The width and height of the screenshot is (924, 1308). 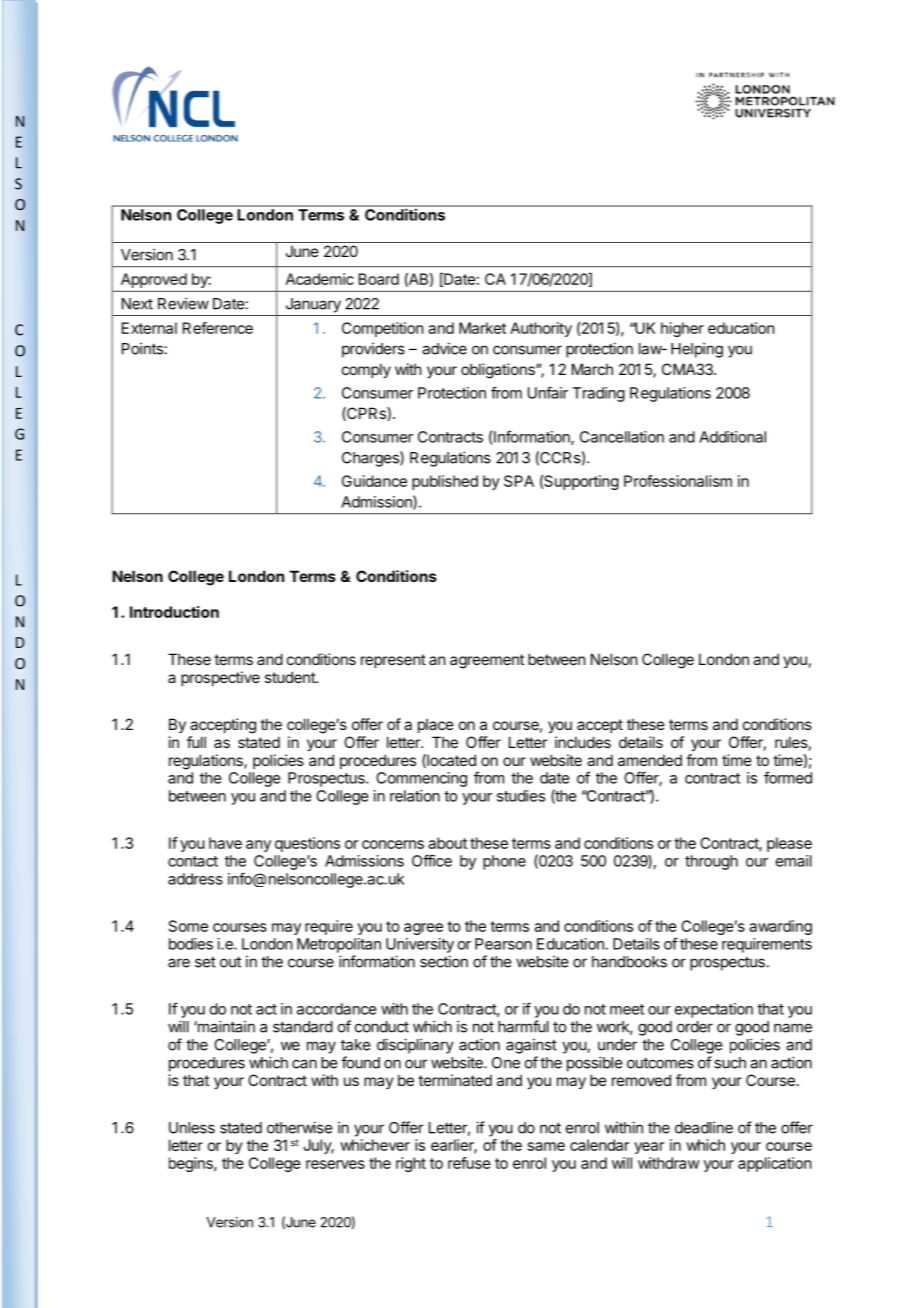 I want to click on higher, so click(x=682, y=329).
